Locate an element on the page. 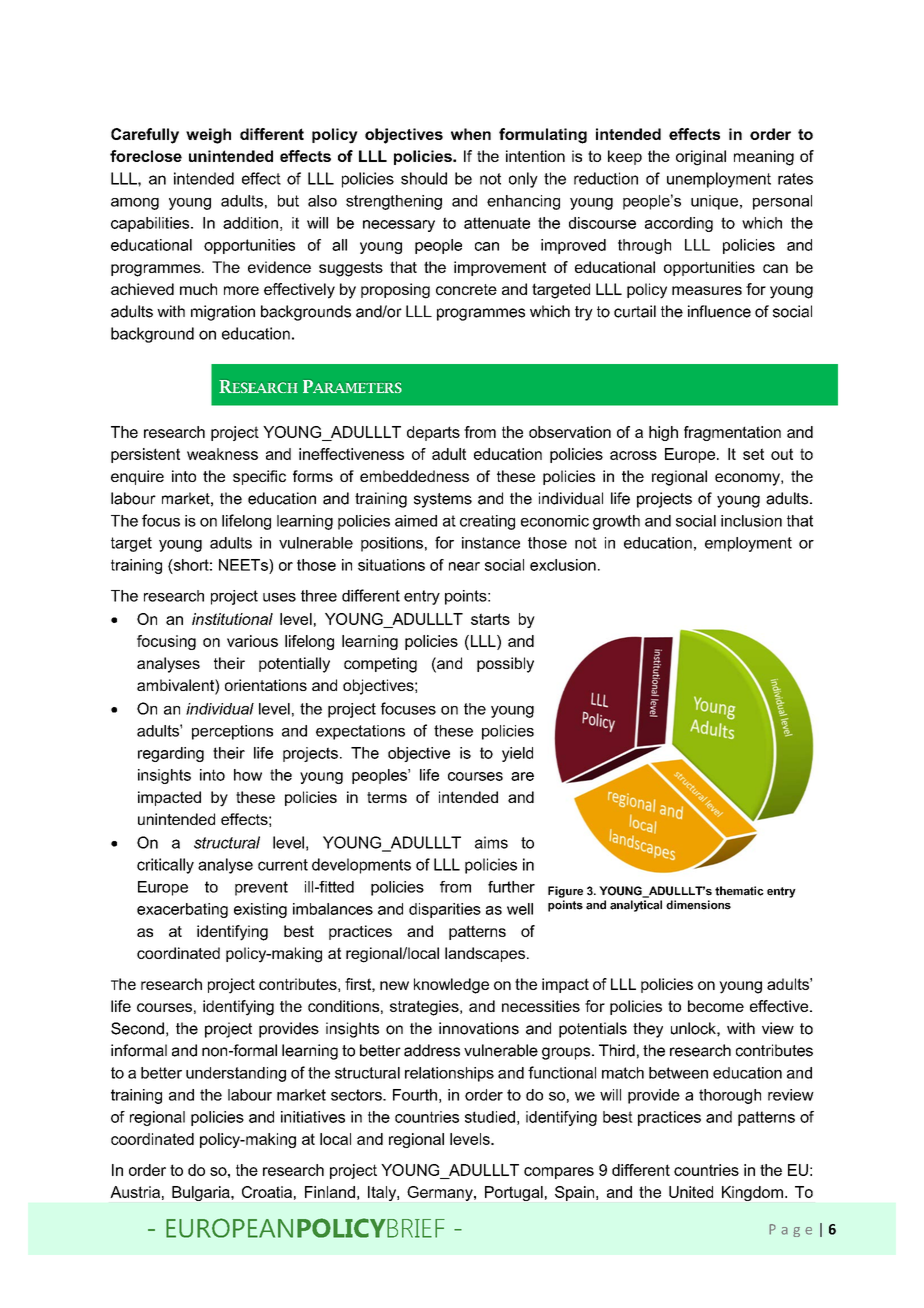  various is located at coordinates (252, 641).
